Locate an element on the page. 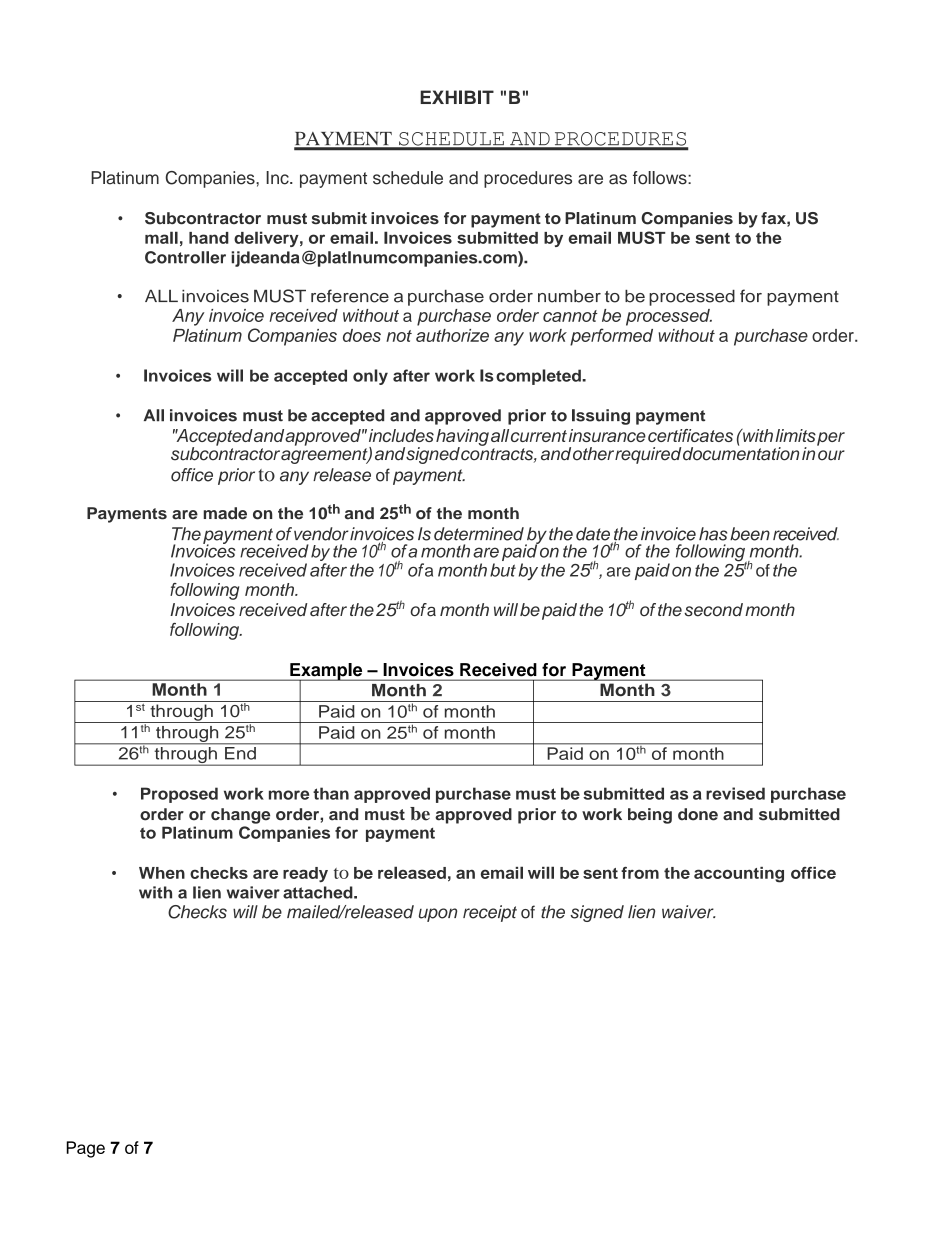 The width and height of the page is (952, 1233). follows is located at coordinates (661, 178).
